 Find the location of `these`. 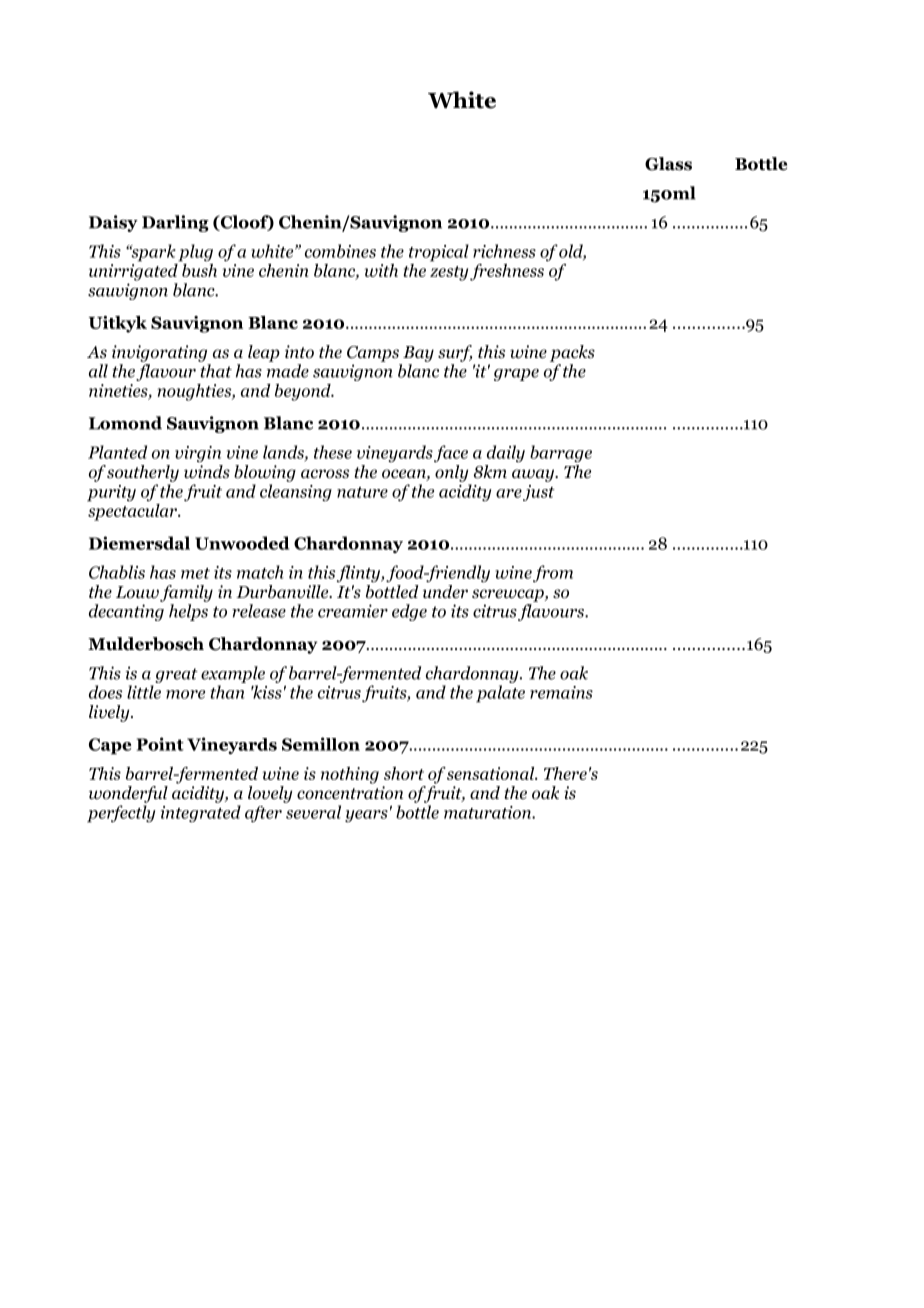

these is located at coordinates (333, 452).
